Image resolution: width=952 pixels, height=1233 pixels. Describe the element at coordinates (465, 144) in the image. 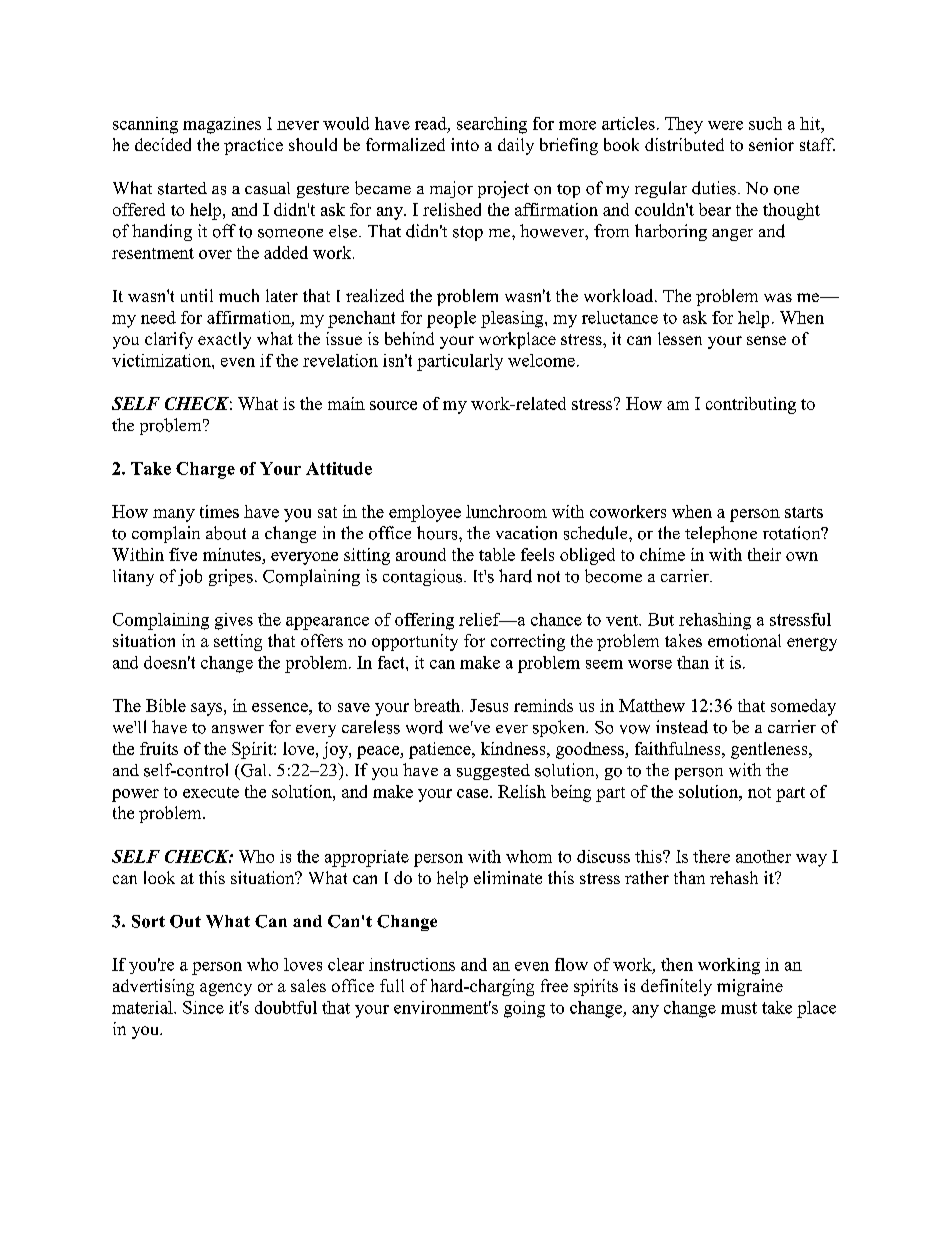

I see `into` at that location.
